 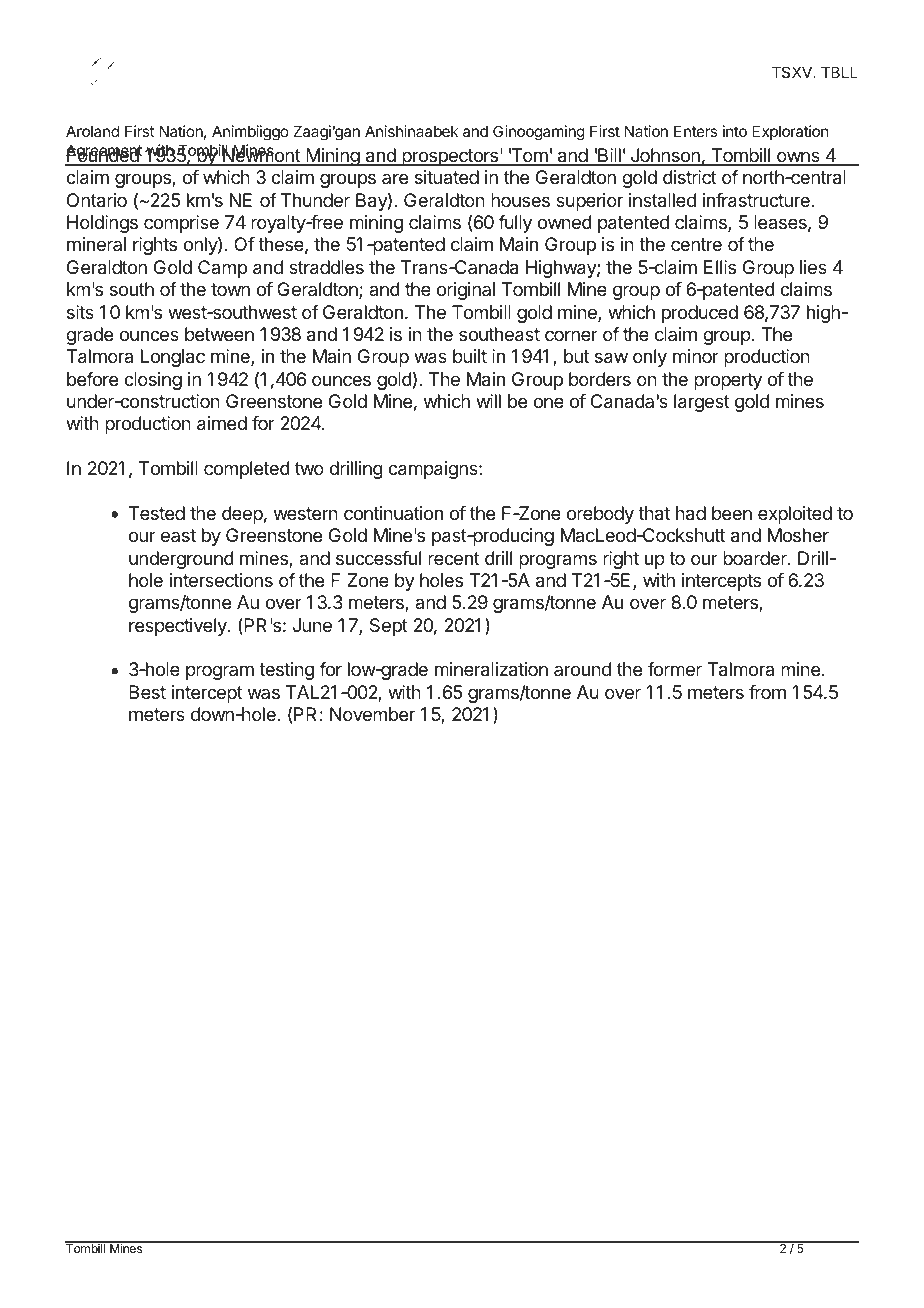 I want to click on owns, so click(x=798, y=158).
